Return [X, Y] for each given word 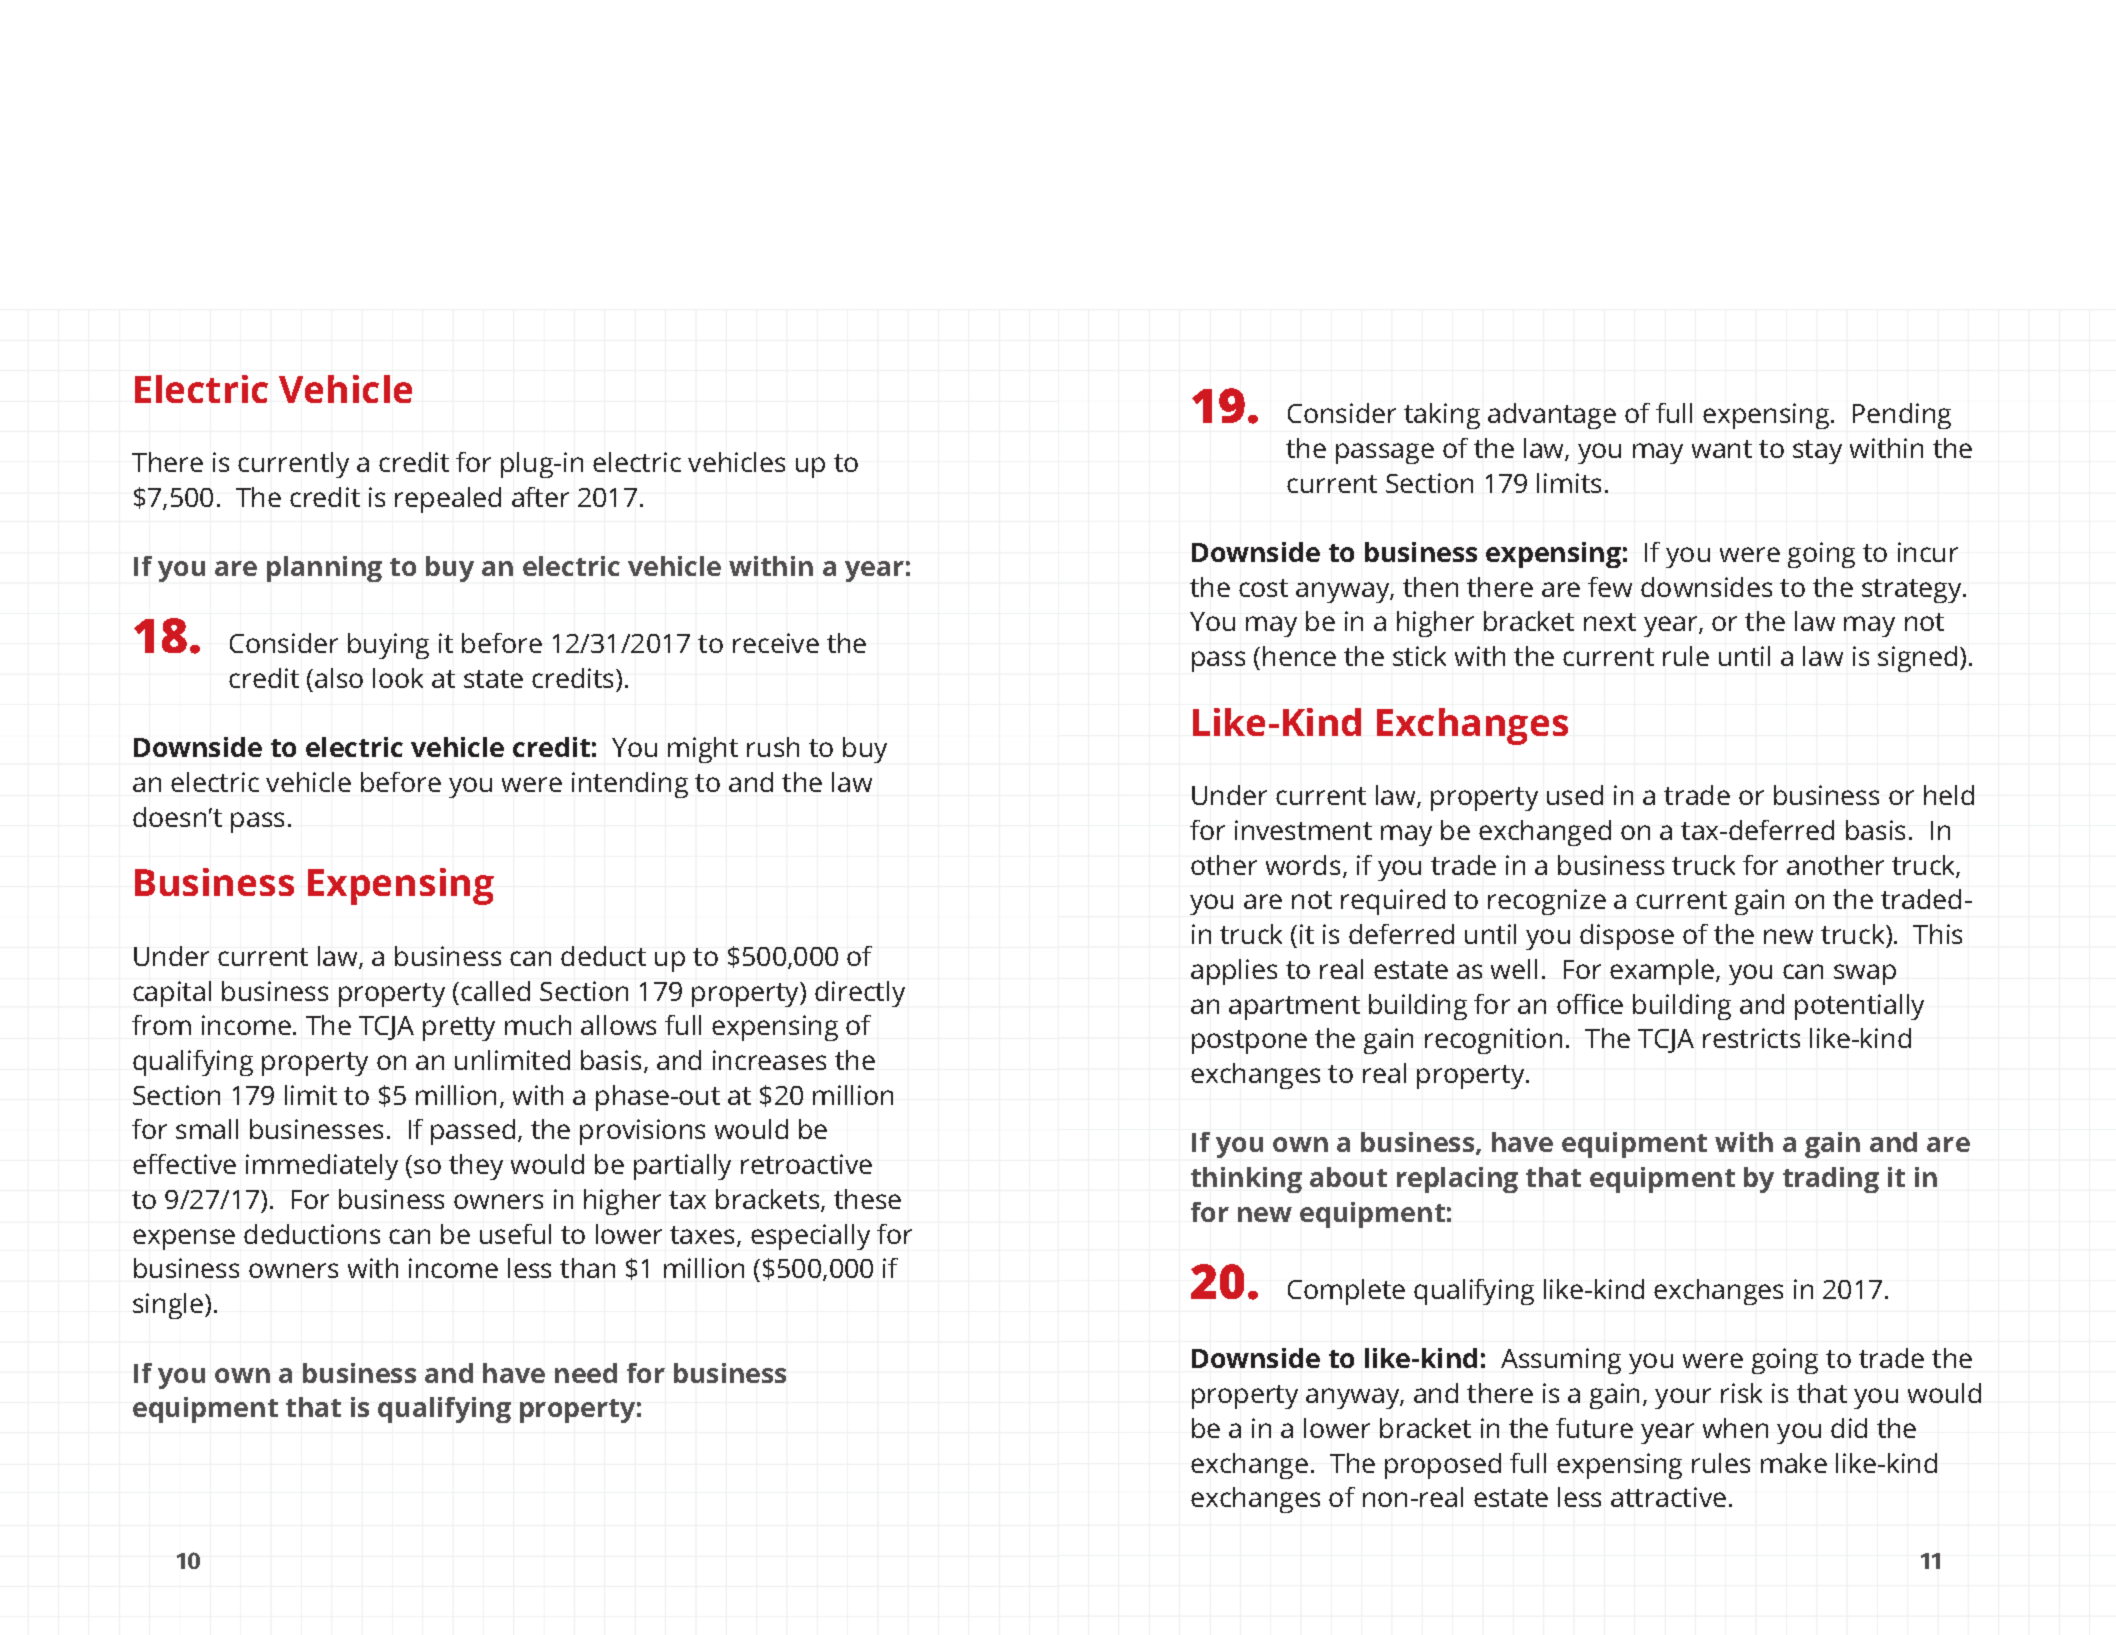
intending [630, 785]
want [1722, 449]
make [1794, 1463]
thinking [1246, 1180]
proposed [1443, 1466]
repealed [448, 500]
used [1575, 795]
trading [1831, 1180]
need [586, 1373]
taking [1442, 416]
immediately [322, 1167]
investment [1303, 830]
